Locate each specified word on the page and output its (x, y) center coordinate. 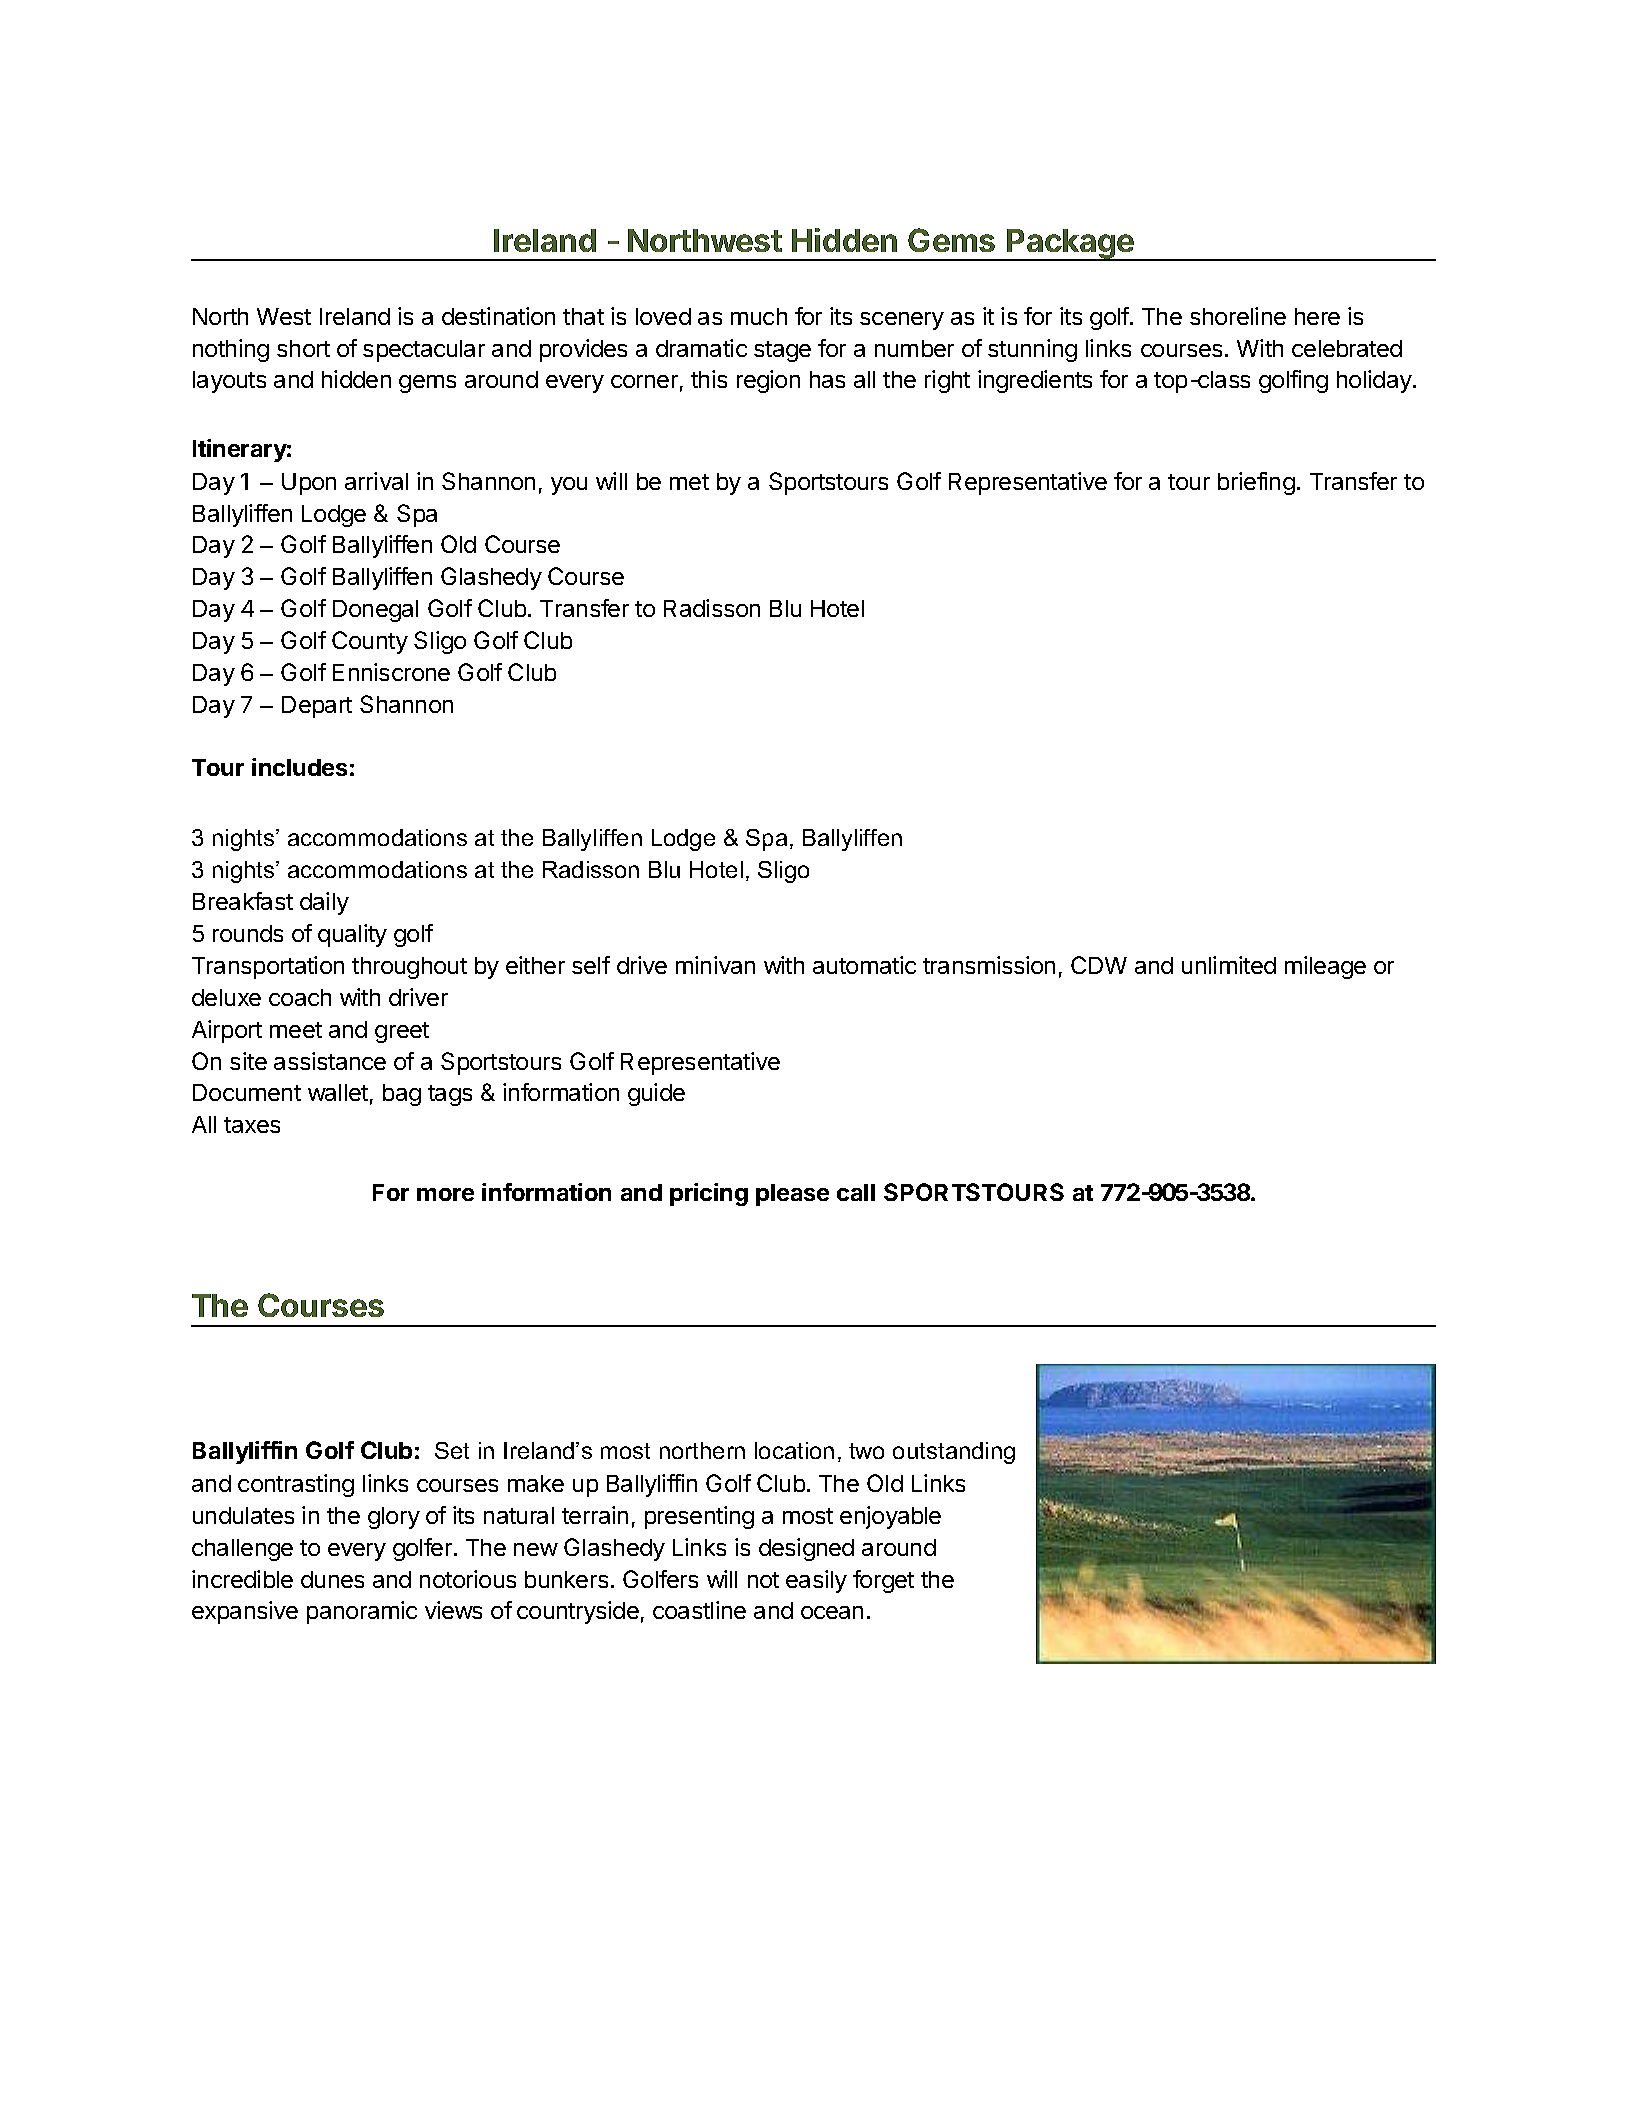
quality (352, 935)
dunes (332, 1579)
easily (816, 1581)
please (792, 1195)
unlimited (1229, 965)
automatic (864, 965)
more (445, 1194)
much (759, 316)
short (303, 348)
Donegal (375, 611)
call (856, 1192)
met (689, 482)
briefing (1256, 483)
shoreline (1238, 316)
